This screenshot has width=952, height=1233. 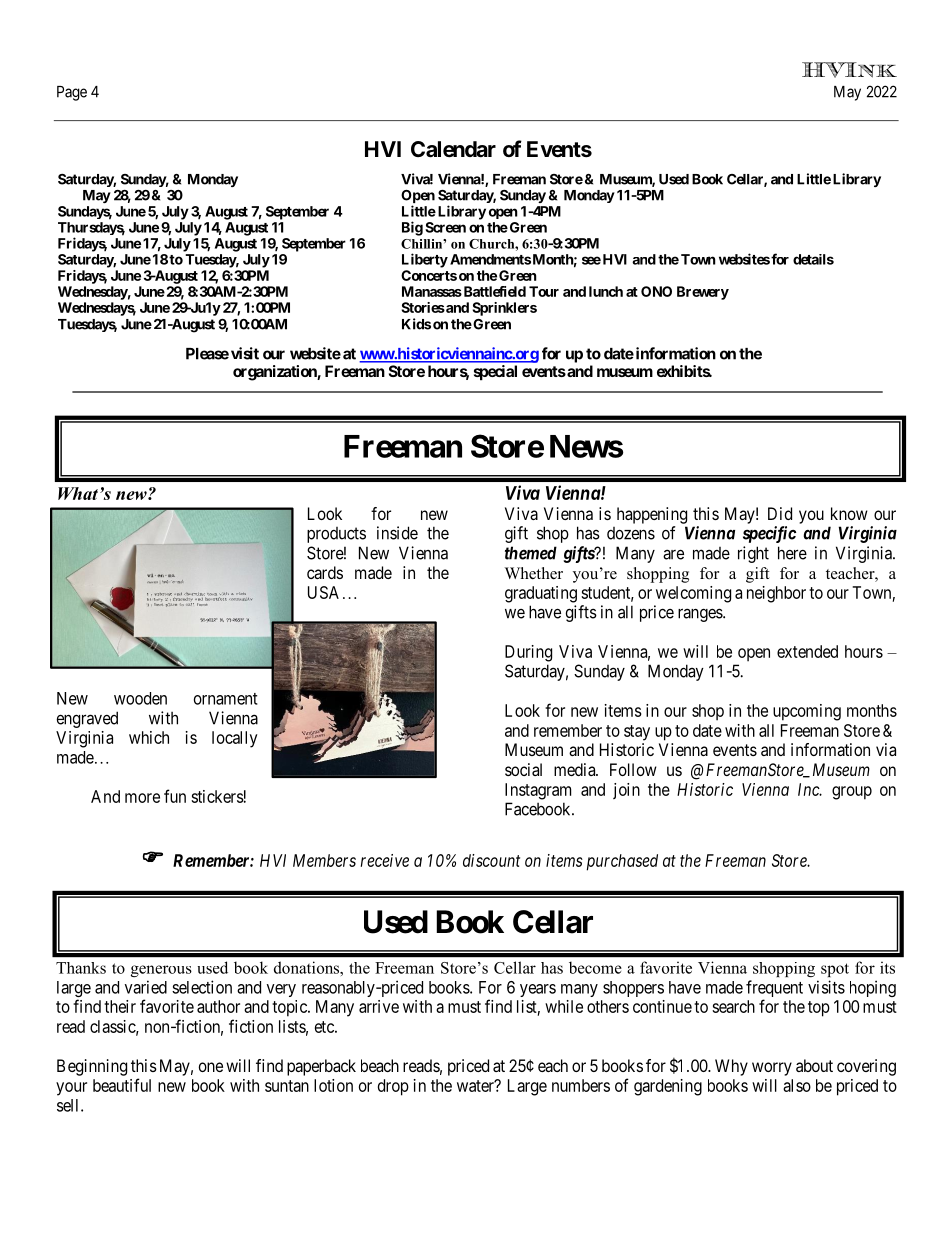 What do you see at coordinates (72, 93) in the screenshot?
I see `Page` at bounding box center [72, 93].
